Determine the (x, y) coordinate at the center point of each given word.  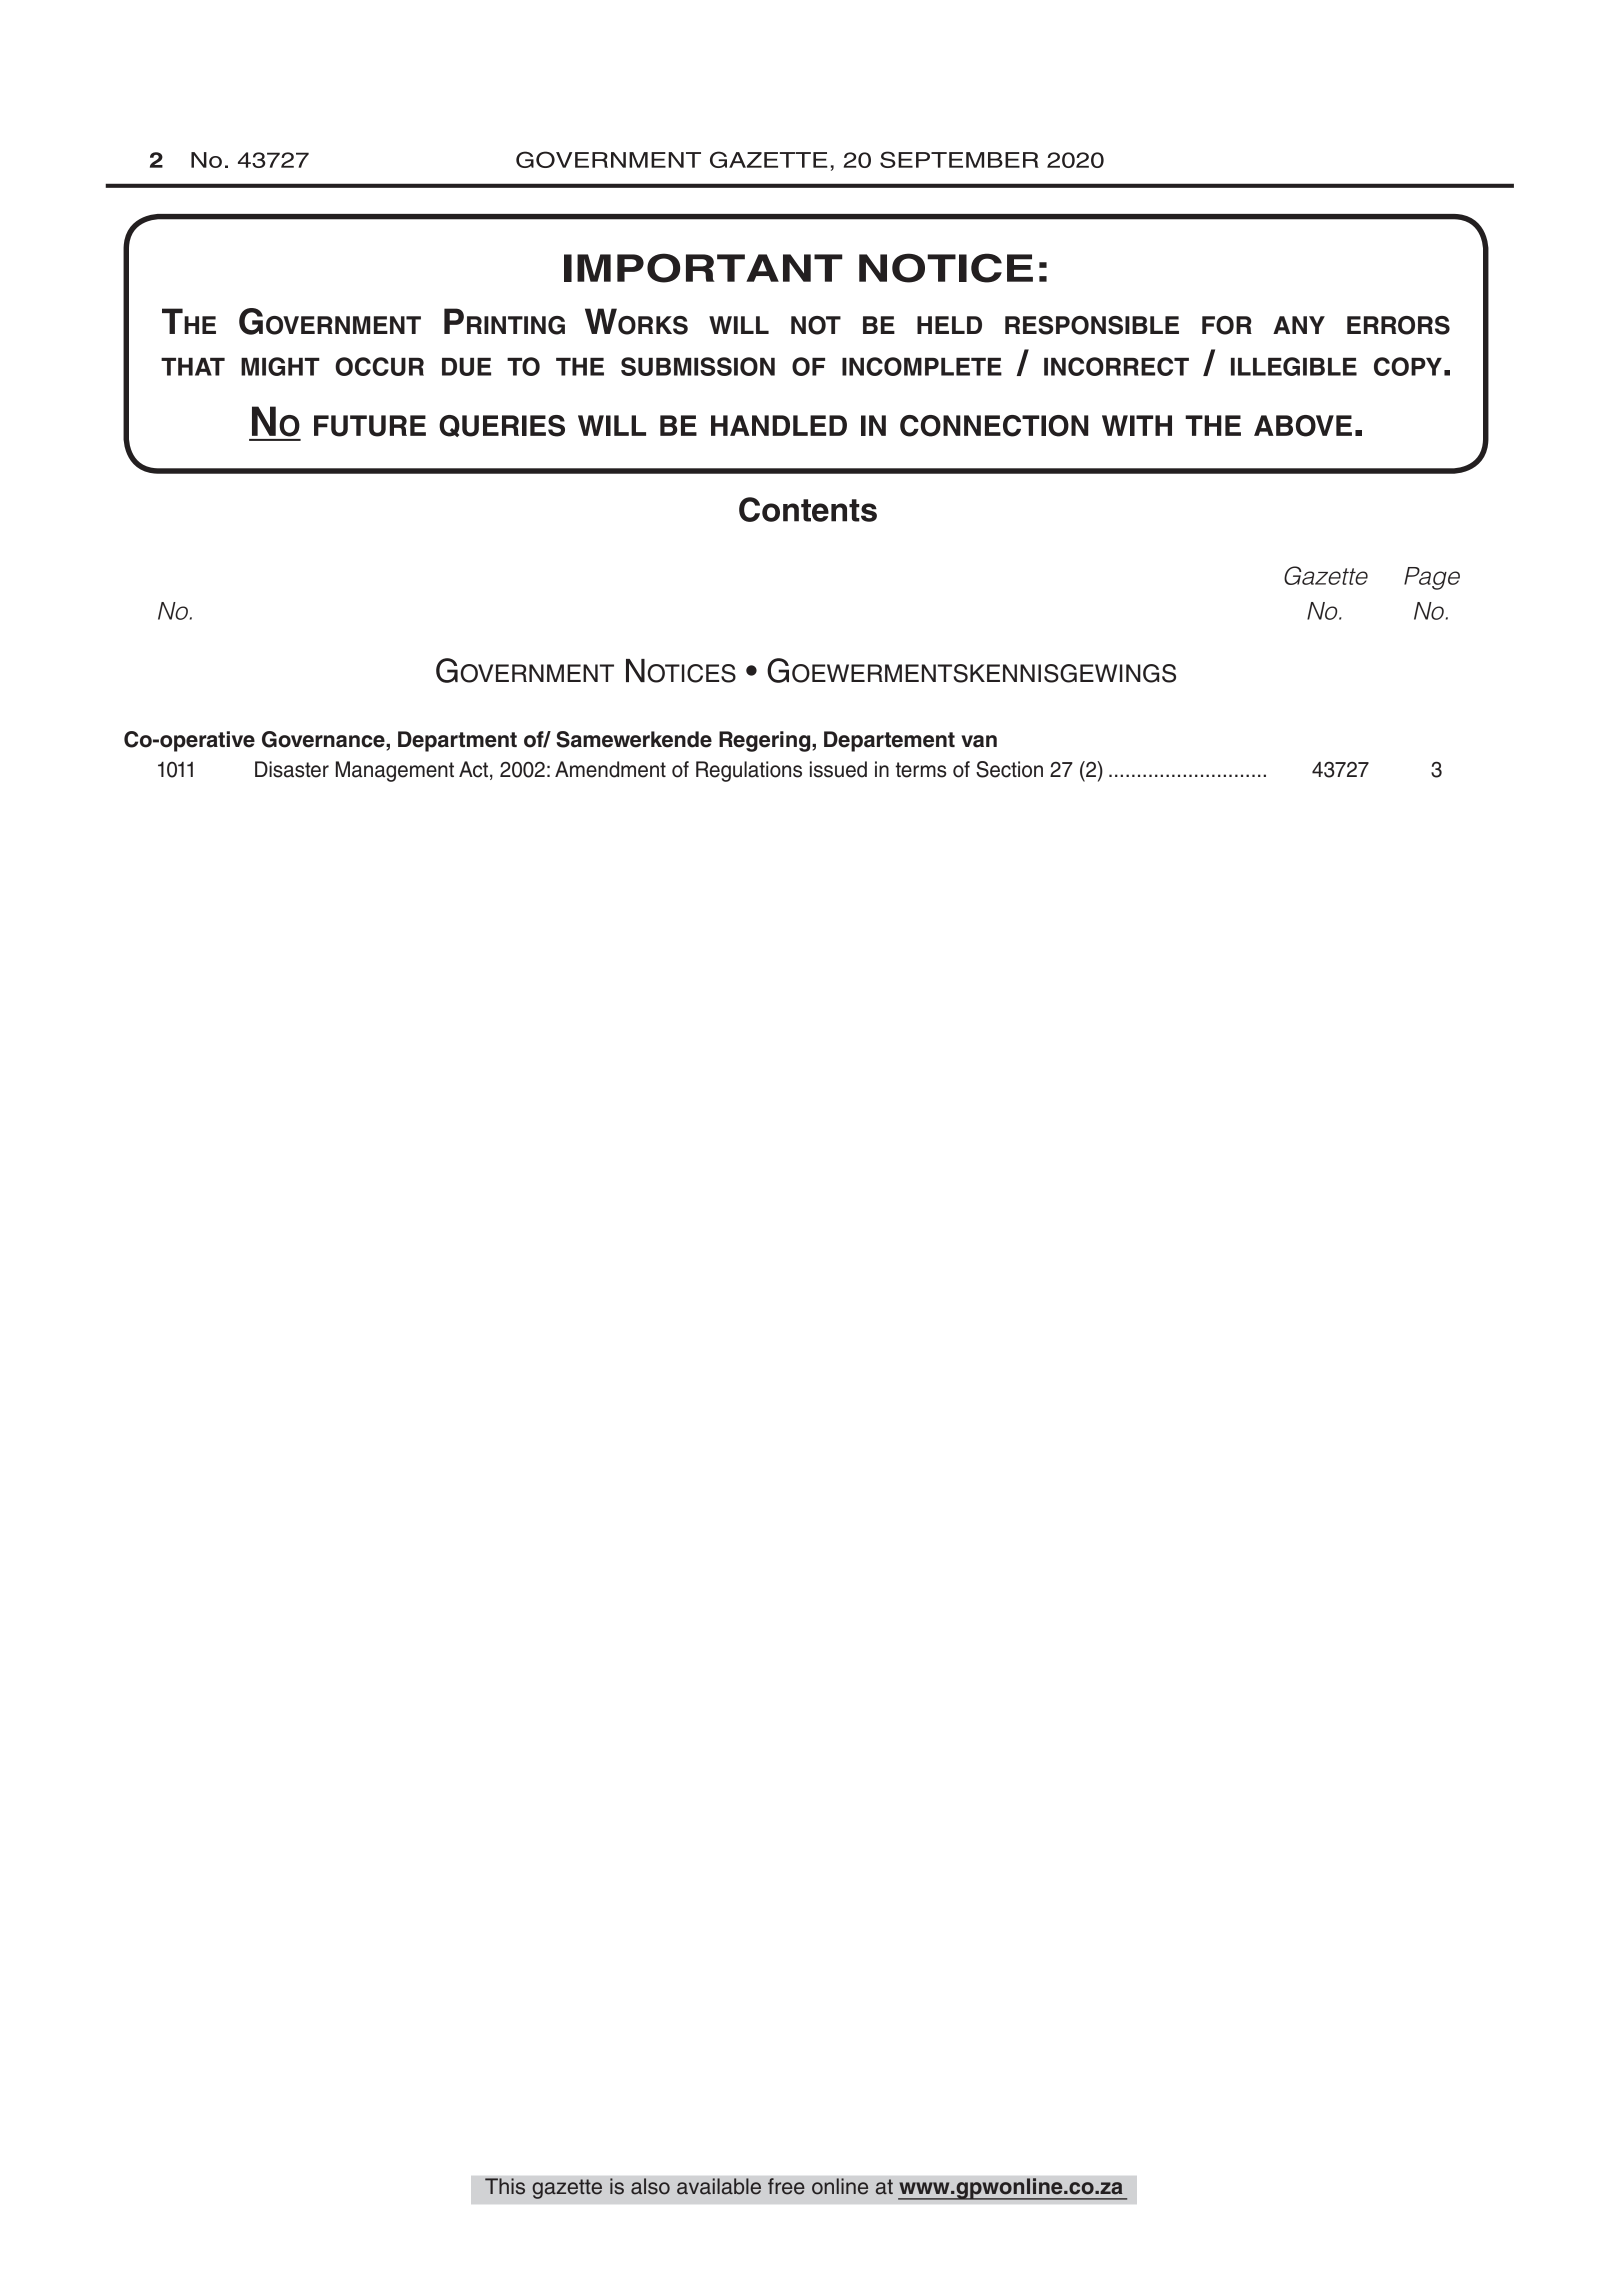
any (1299, 325)
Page (1432, 578)
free (786, 2186)
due (466, 367)
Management (395, 771)
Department (457, 741)
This (505, 2186)
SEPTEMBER (959, 159)
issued (838, 769)
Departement (889, 741)
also (650, 2186)
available (719, 2186)
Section (1009, 769)
